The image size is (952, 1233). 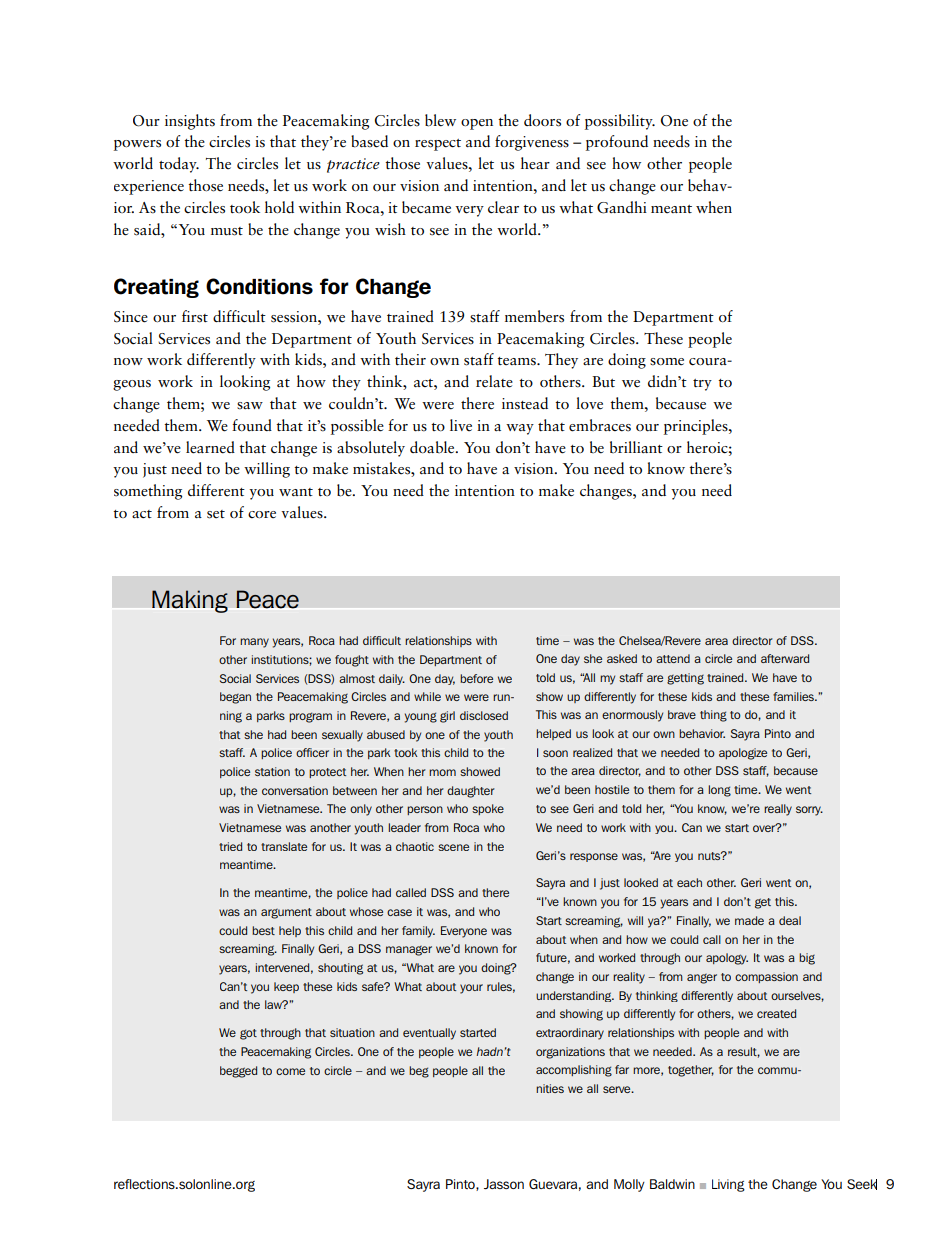 I want to click on forgiveness, so click(x=532, y=143).
